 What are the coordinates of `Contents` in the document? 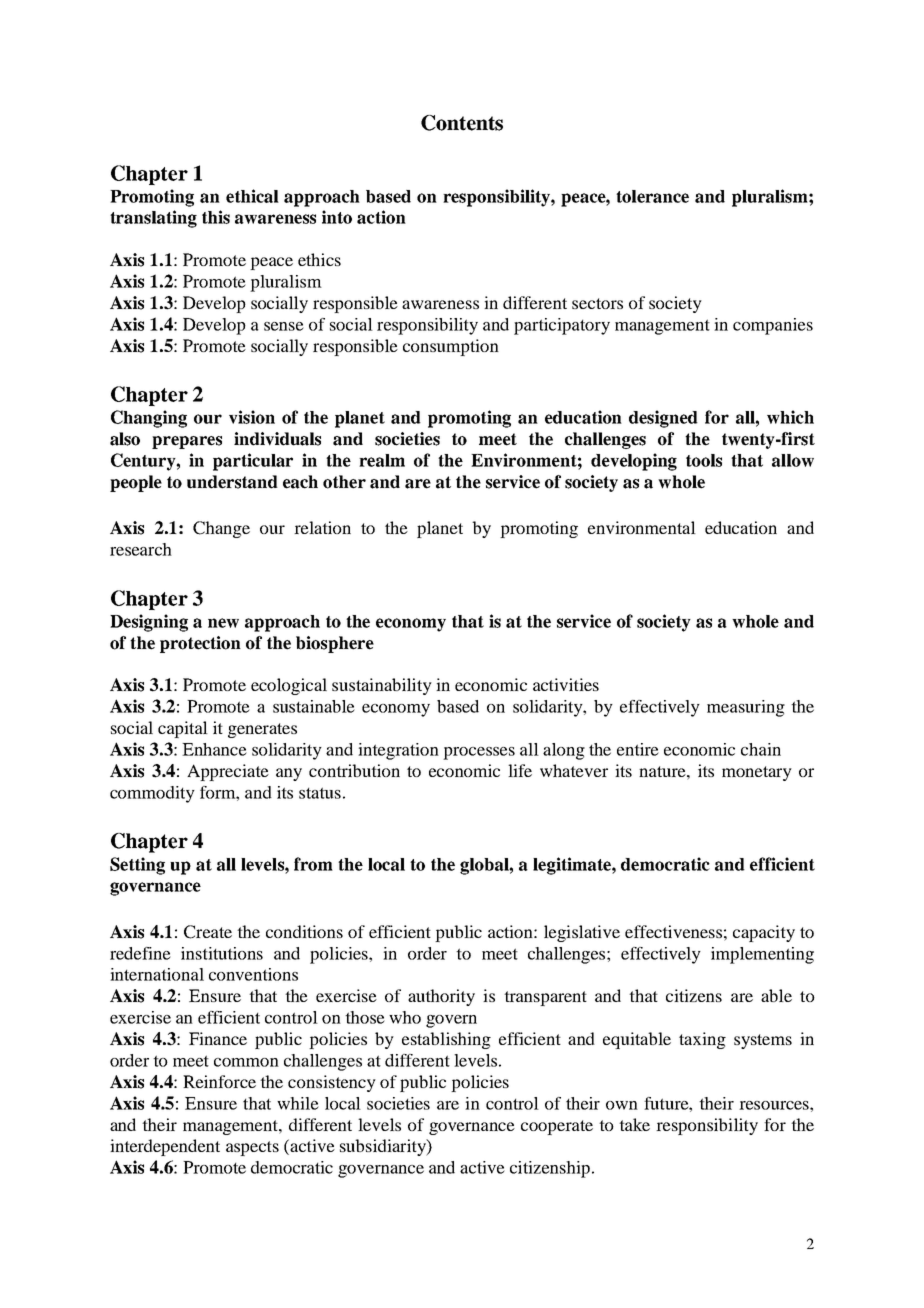 It's located at (462, 123).
